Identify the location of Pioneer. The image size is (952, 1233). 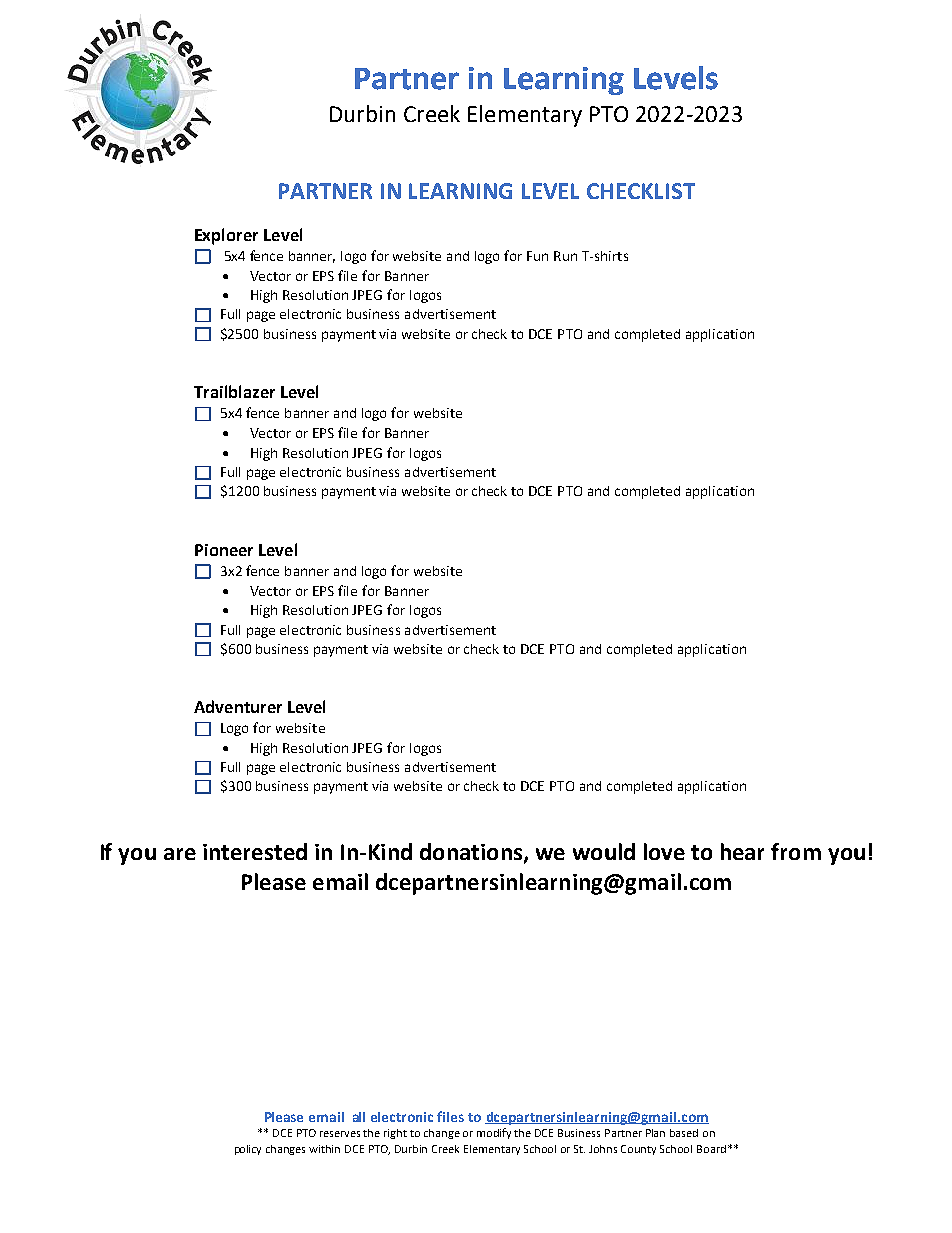
(224, 550).
